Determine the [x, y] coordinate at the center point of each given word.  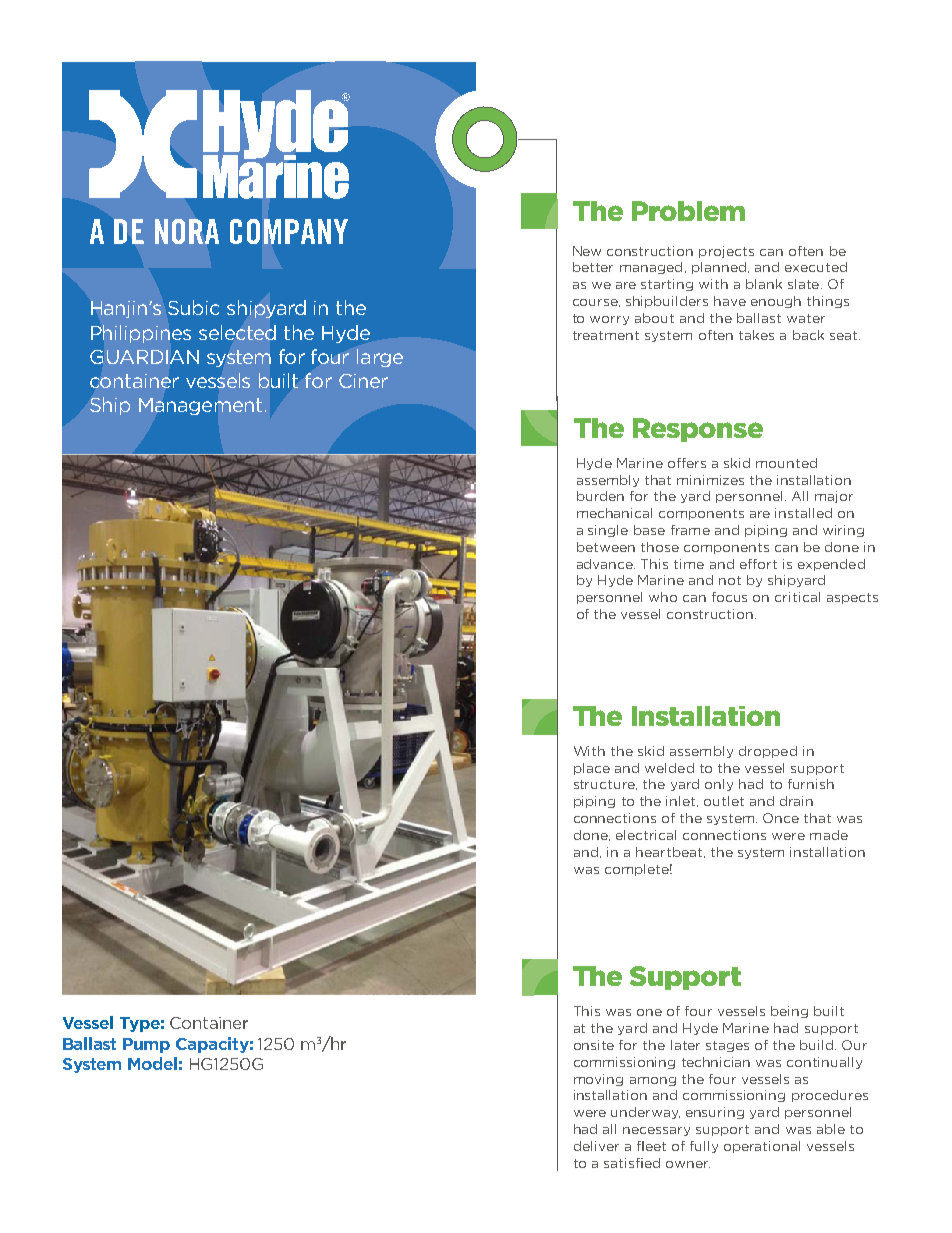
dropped [768, 752]
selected [237, 332]
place [592, 769]
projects [726, 252]
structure [605, 785]
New [587, 251]
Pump [146, 1045]
